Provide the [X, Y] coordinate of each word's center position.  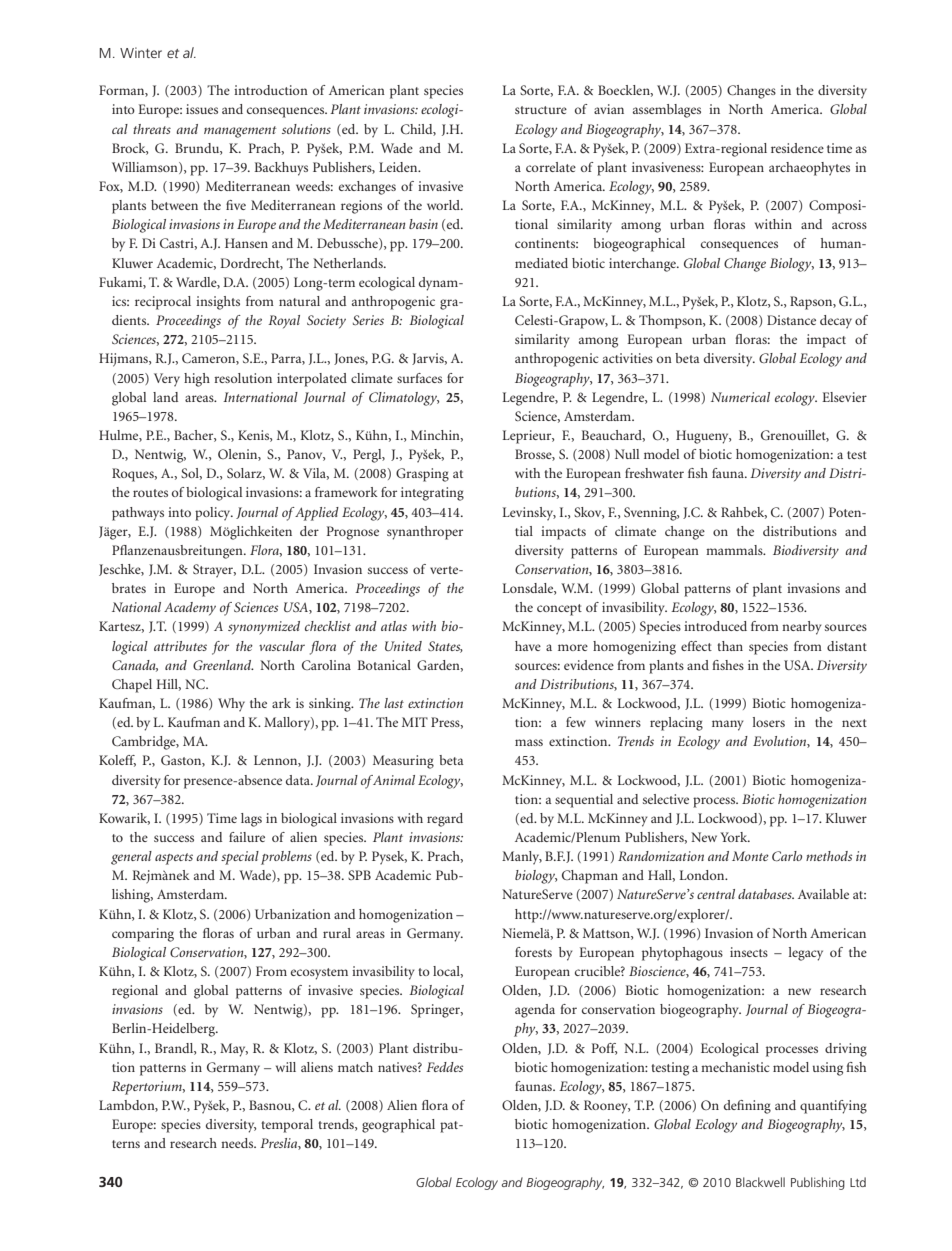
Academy [190, 609]
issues [202, 109]
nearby [802, 628]
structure [541, 110]
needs [238, 1143]
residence [797, 148]
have [528, 646]
